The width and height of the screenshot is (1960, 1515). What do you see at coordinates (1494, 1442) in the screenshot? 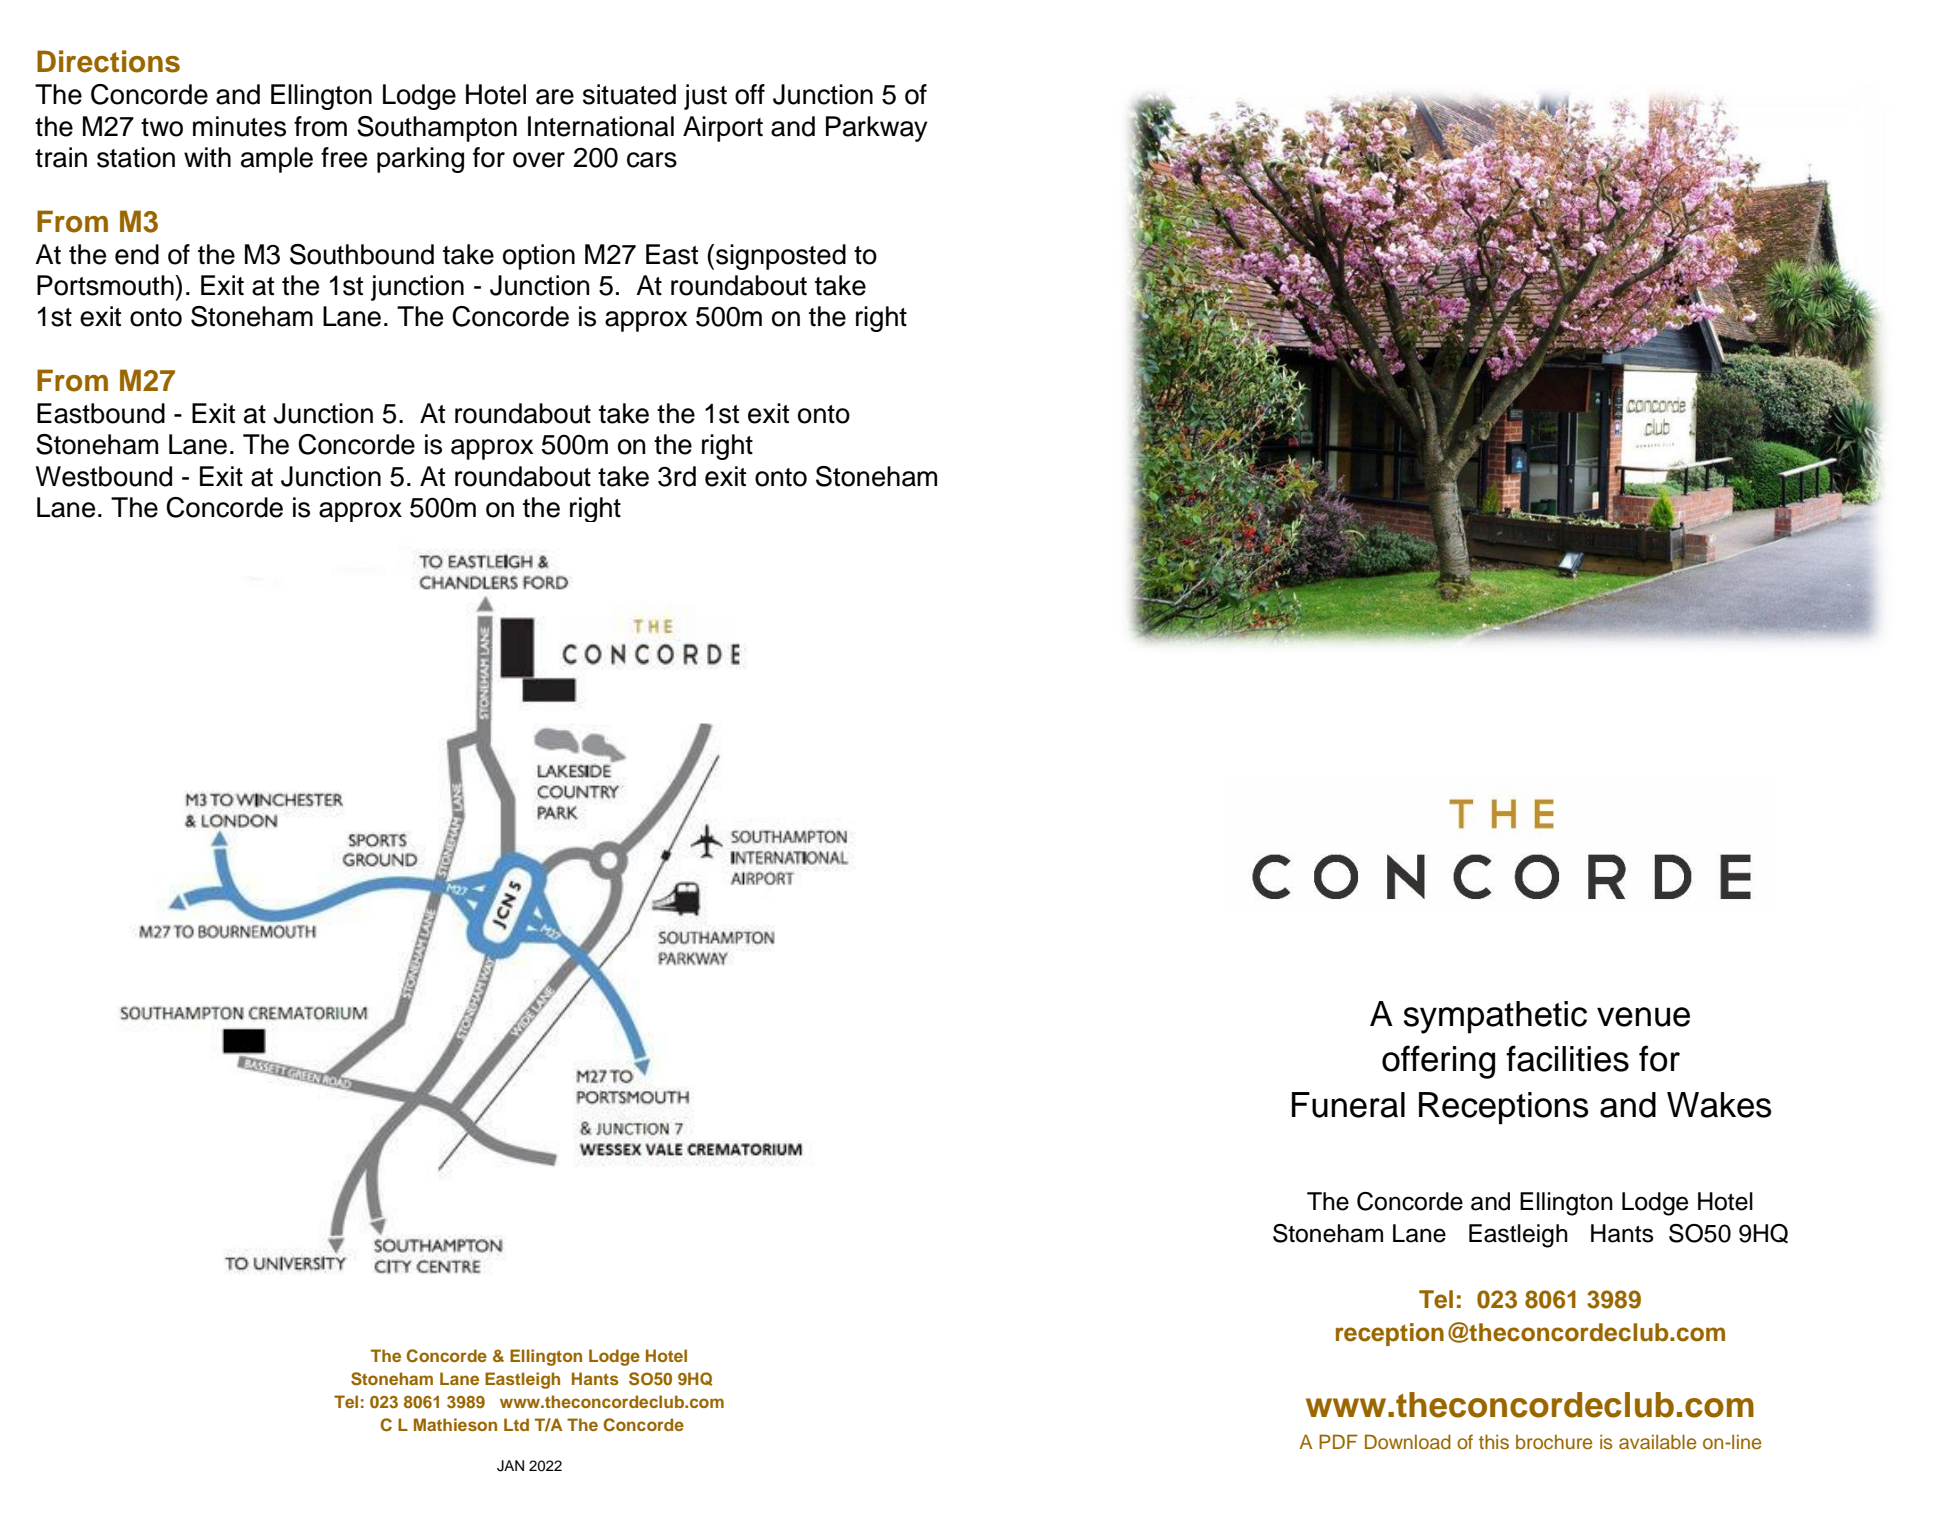
I see `this` at bounding box center [1494, 1442].
